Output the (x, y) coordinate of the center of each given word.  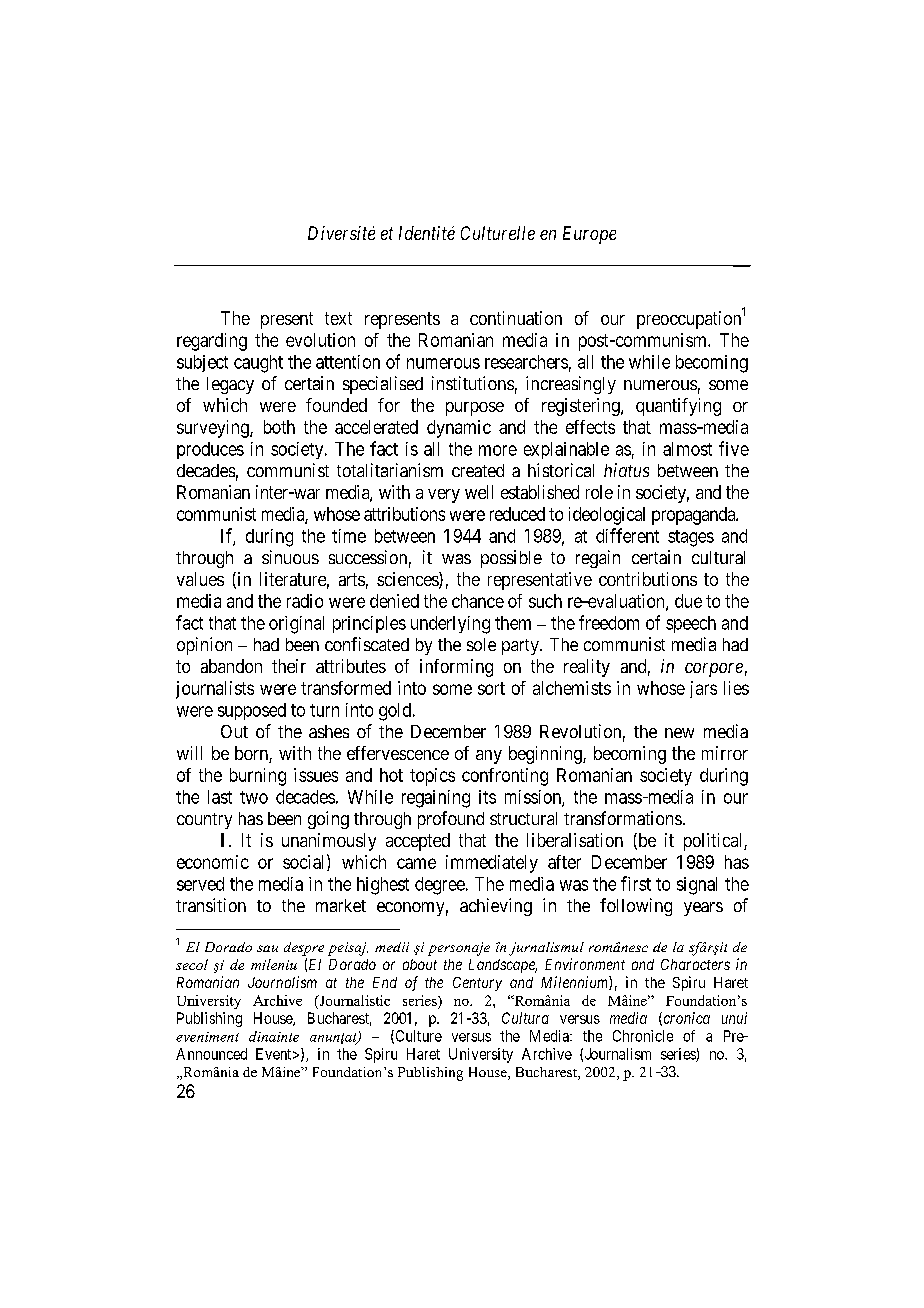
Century (477, 984)
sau (267, 948)
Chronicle (643, 1036)
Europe (589, 235)
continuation (516, 318)
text (338, 318)
